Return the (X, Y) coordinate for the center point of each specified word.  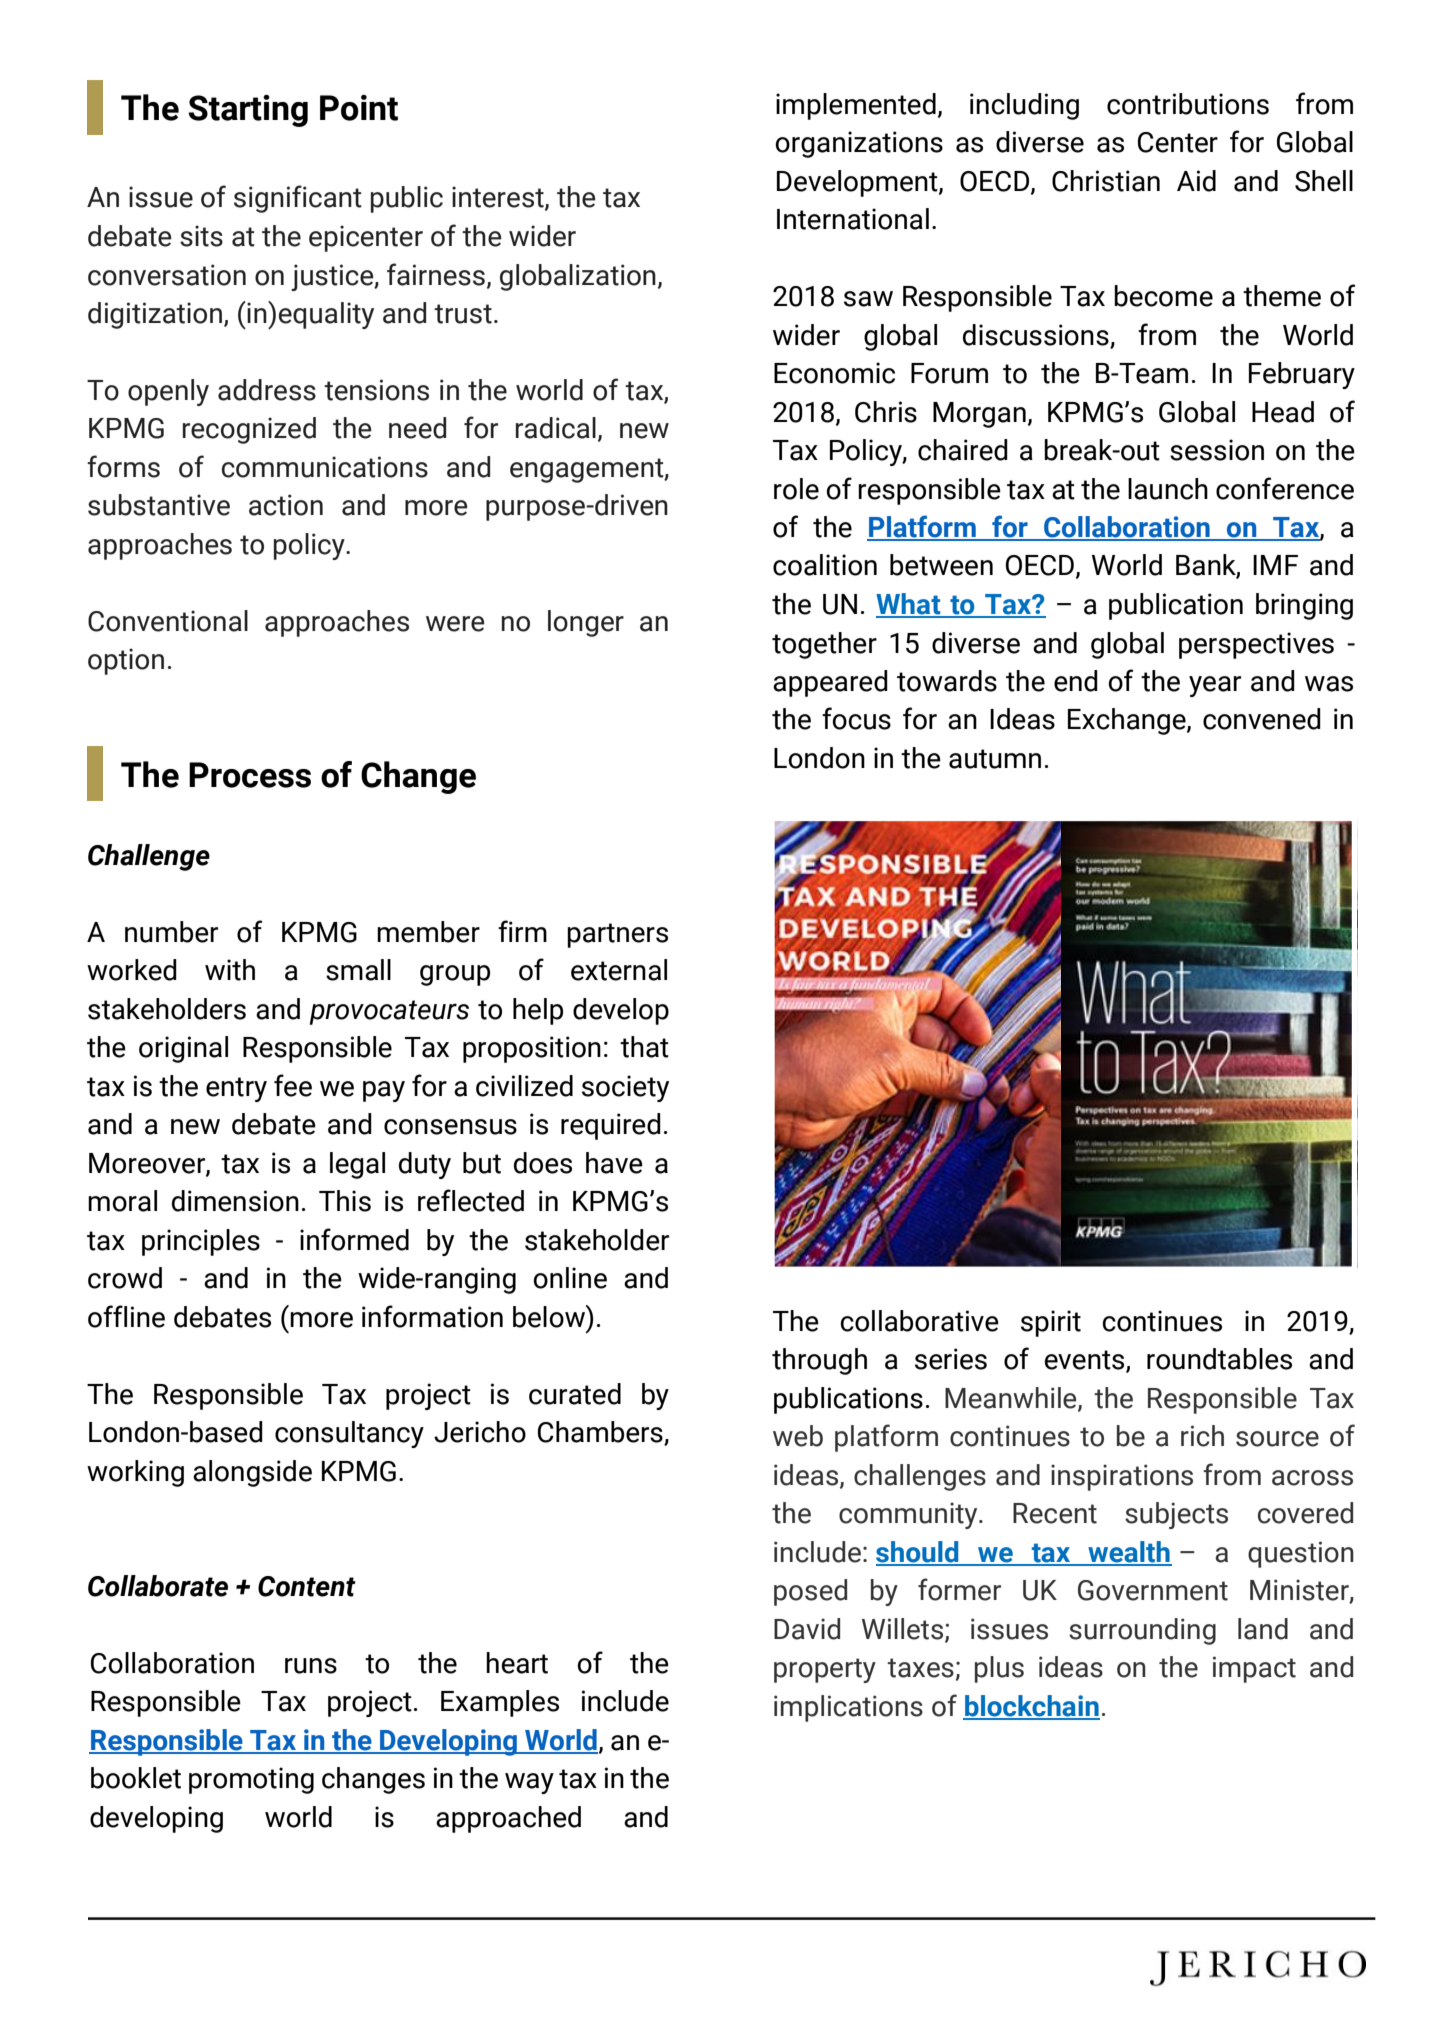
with (230, 970)
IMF (1275, 565)
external (619, 970)
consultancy (349, 1434)
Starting (248, 111)
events (1086, 1361)
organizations (859, 144)
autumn (995, 759)
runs (311, 1666)
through (819, 1361)
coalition (825, 565)
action (286, 505)
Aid (1196, 181)
